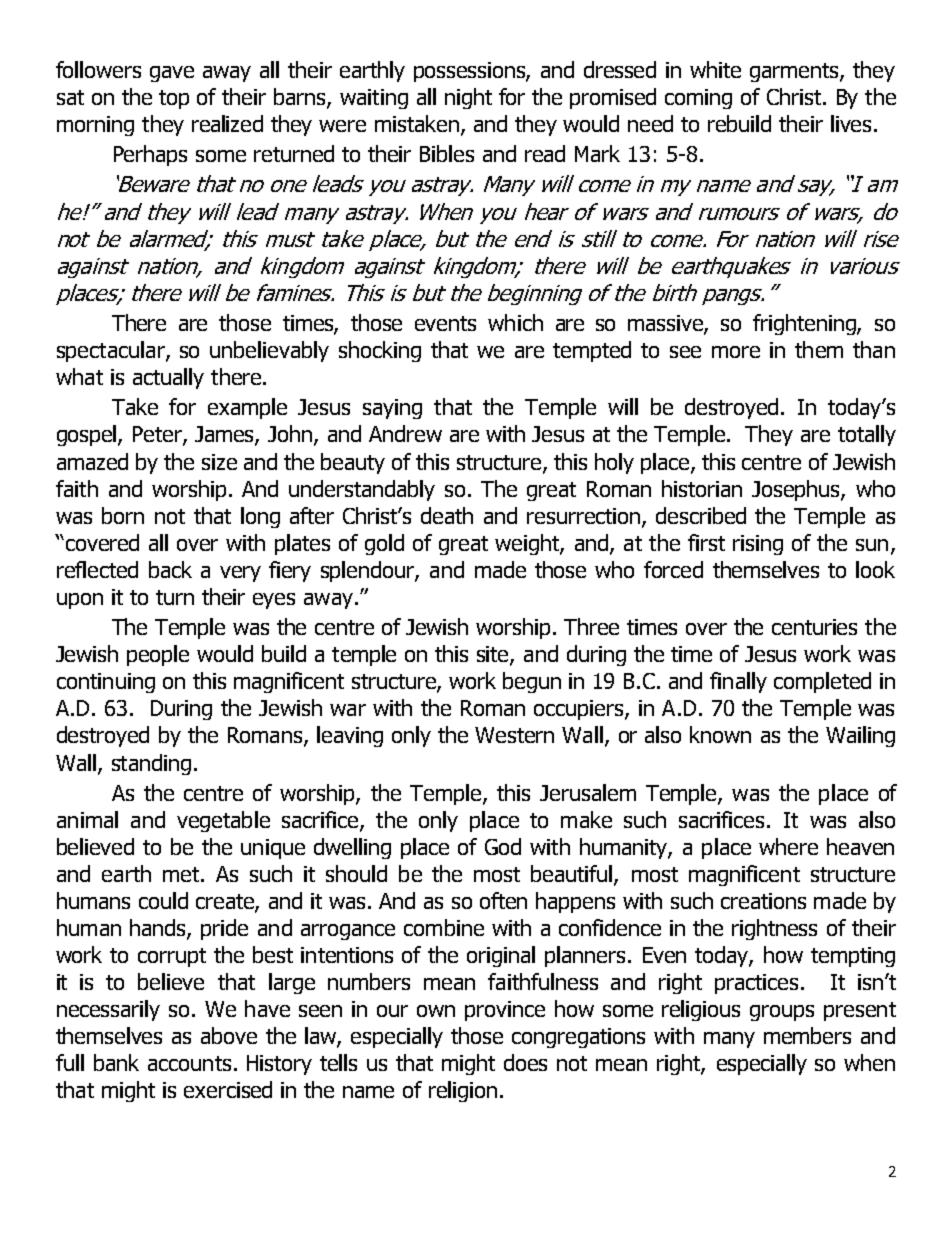 This page has height=1233, width=952. Describe the element at coordinates (405, 433) in the page. I see `Andrew` at that location.
